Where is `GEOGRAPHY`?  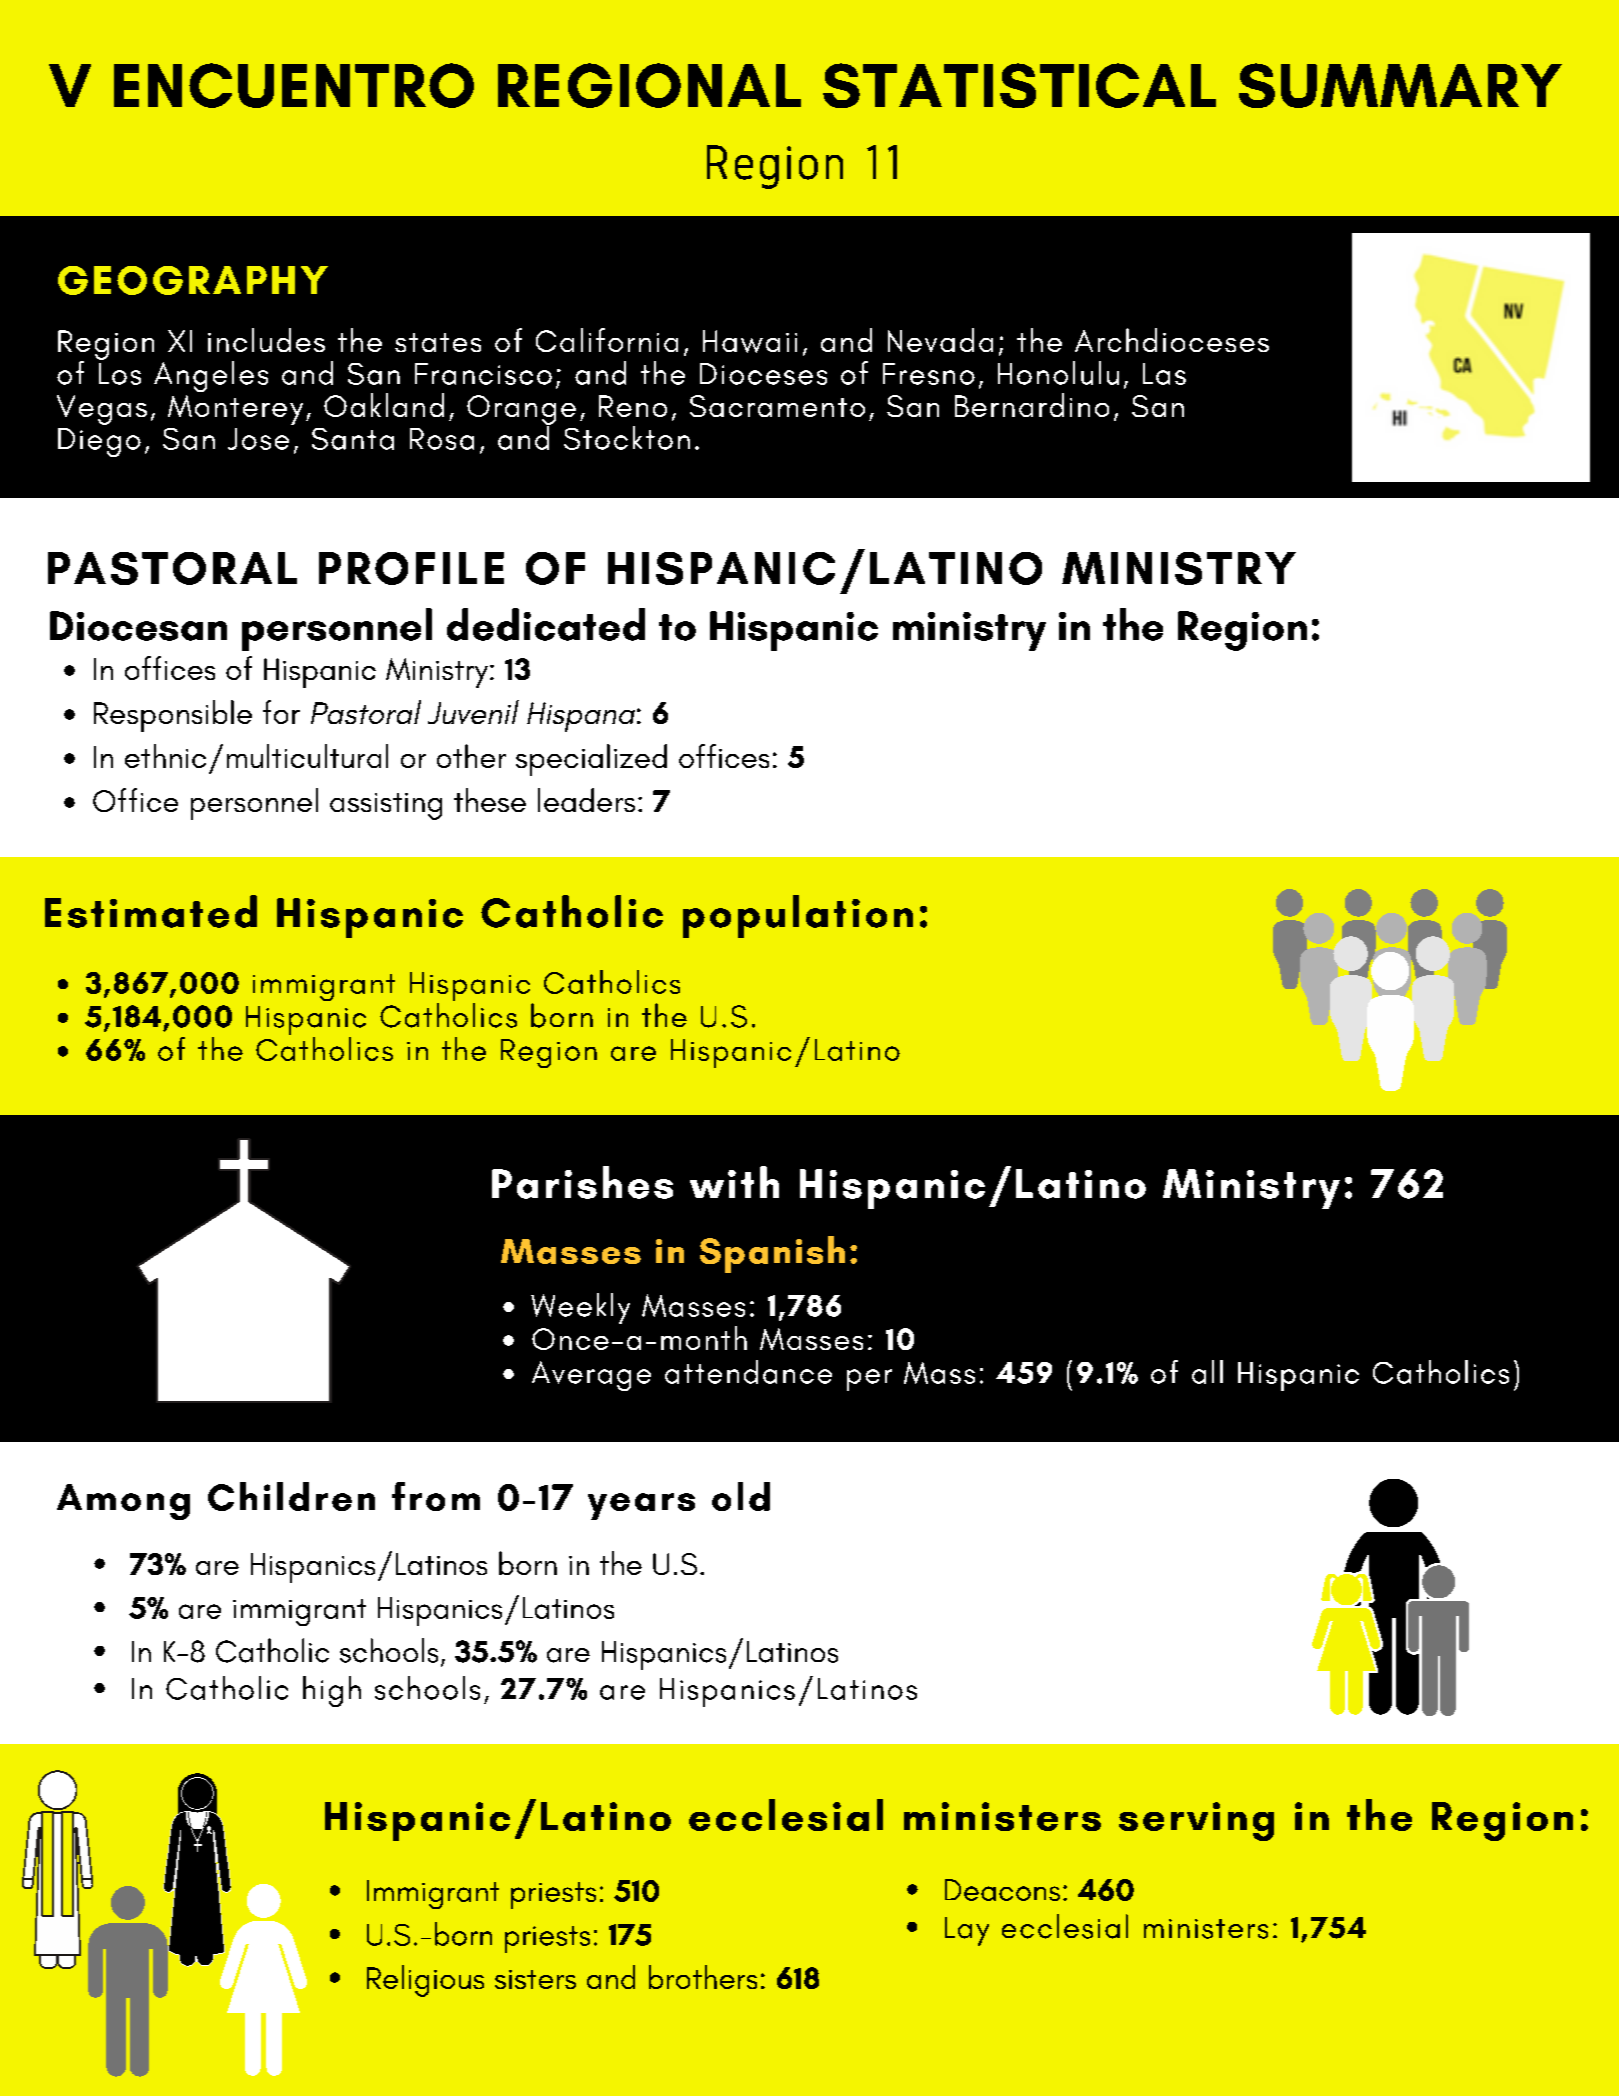 GEOGRAPHY is located at coordinates (193, 280).
